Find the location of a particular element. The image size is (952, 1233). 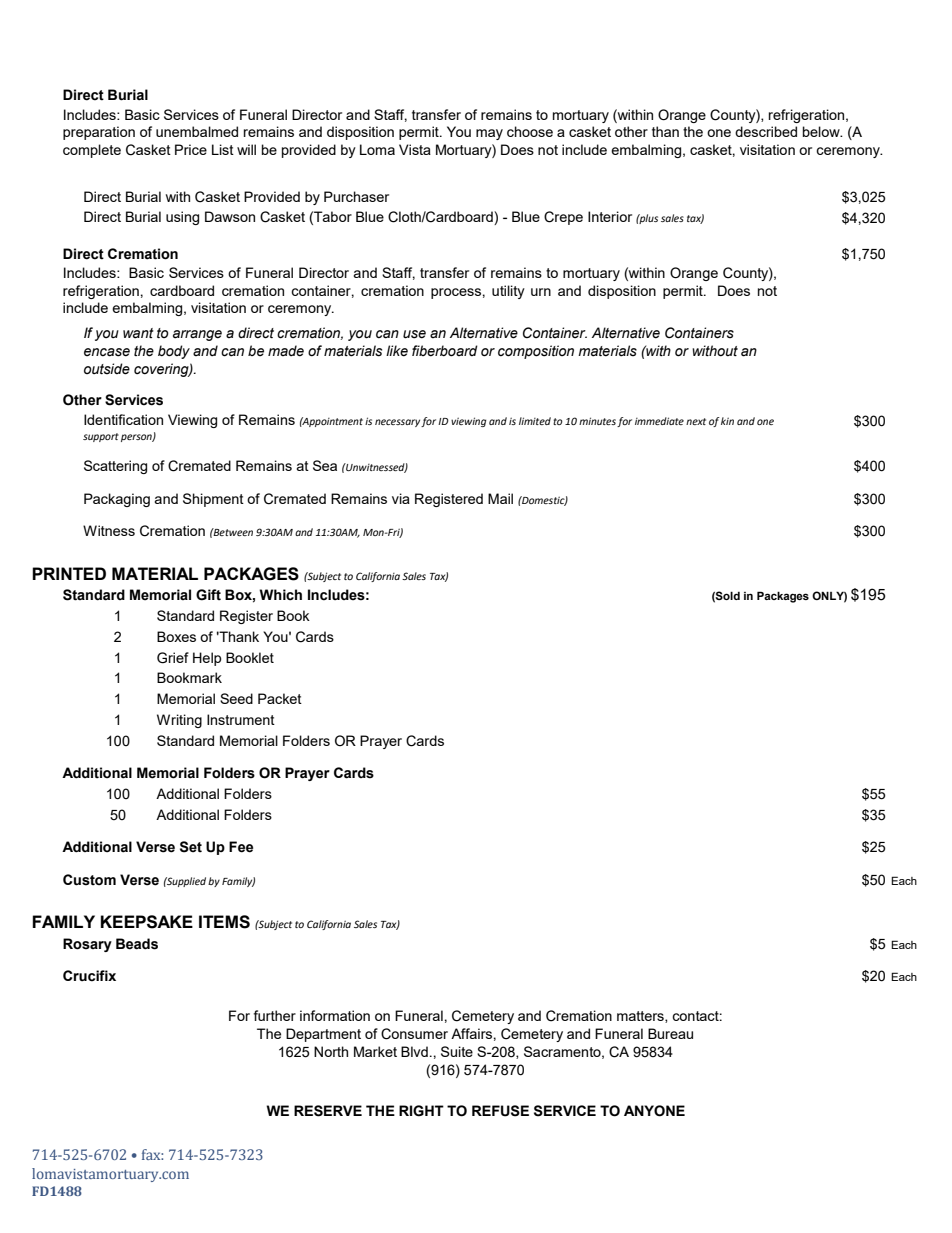

Suite is located at coordinates (457, 1051).
